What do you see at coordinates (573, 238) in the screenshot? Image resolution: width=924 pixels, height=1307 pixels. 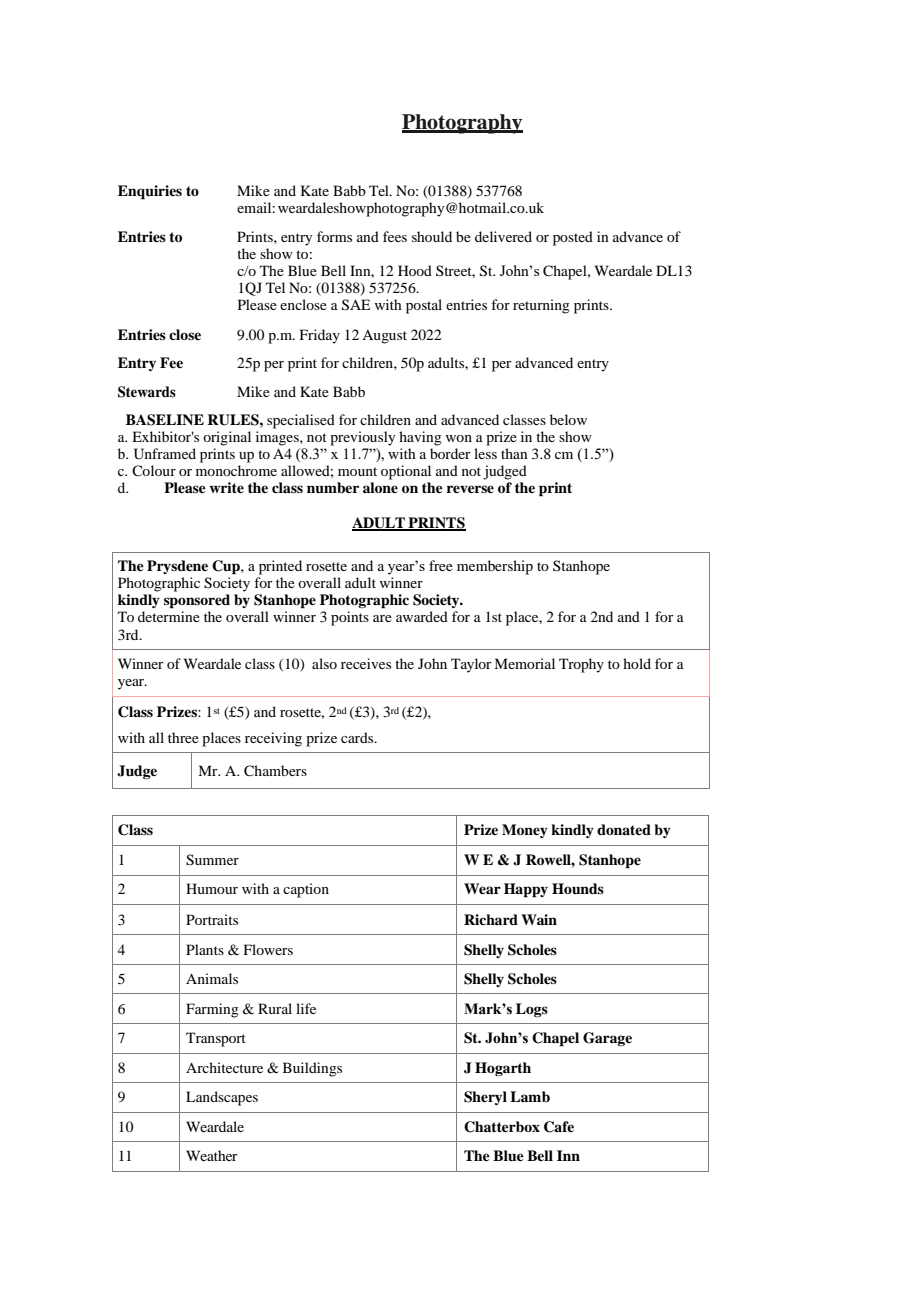 I see `posted` at bounding box center [573, 238].
